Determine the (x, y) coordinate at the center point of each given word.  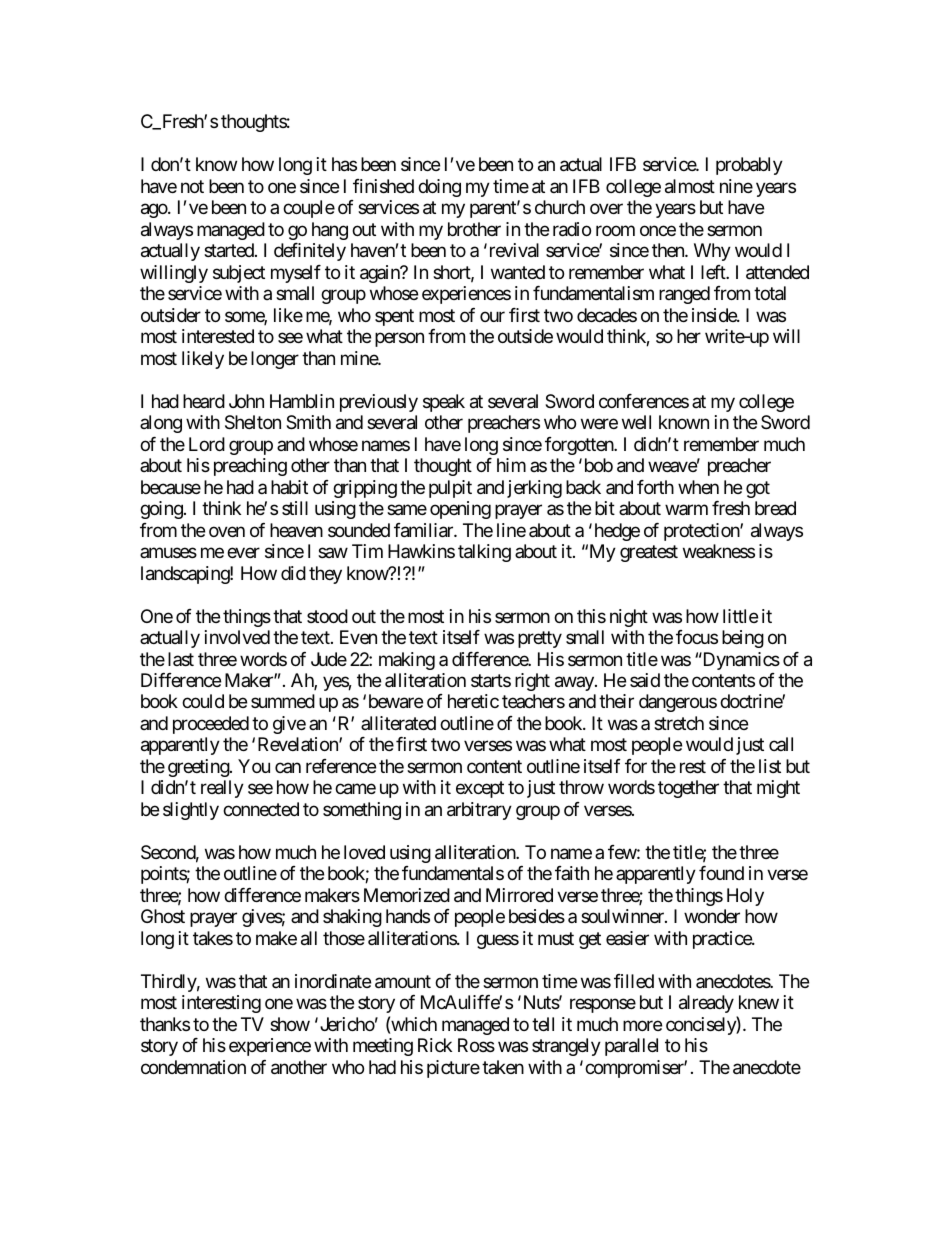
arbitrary (479, 811)
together (688, 789)
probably (749, 166)
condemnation (193, 1067)
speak (444, 403)
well (636, 422)
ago (155, 211)
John (246, 401)
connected (261, 809)
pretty (540, 639)
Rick (435, 1045)
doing (439, 188)
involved (237, 637)
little (740, 616)
